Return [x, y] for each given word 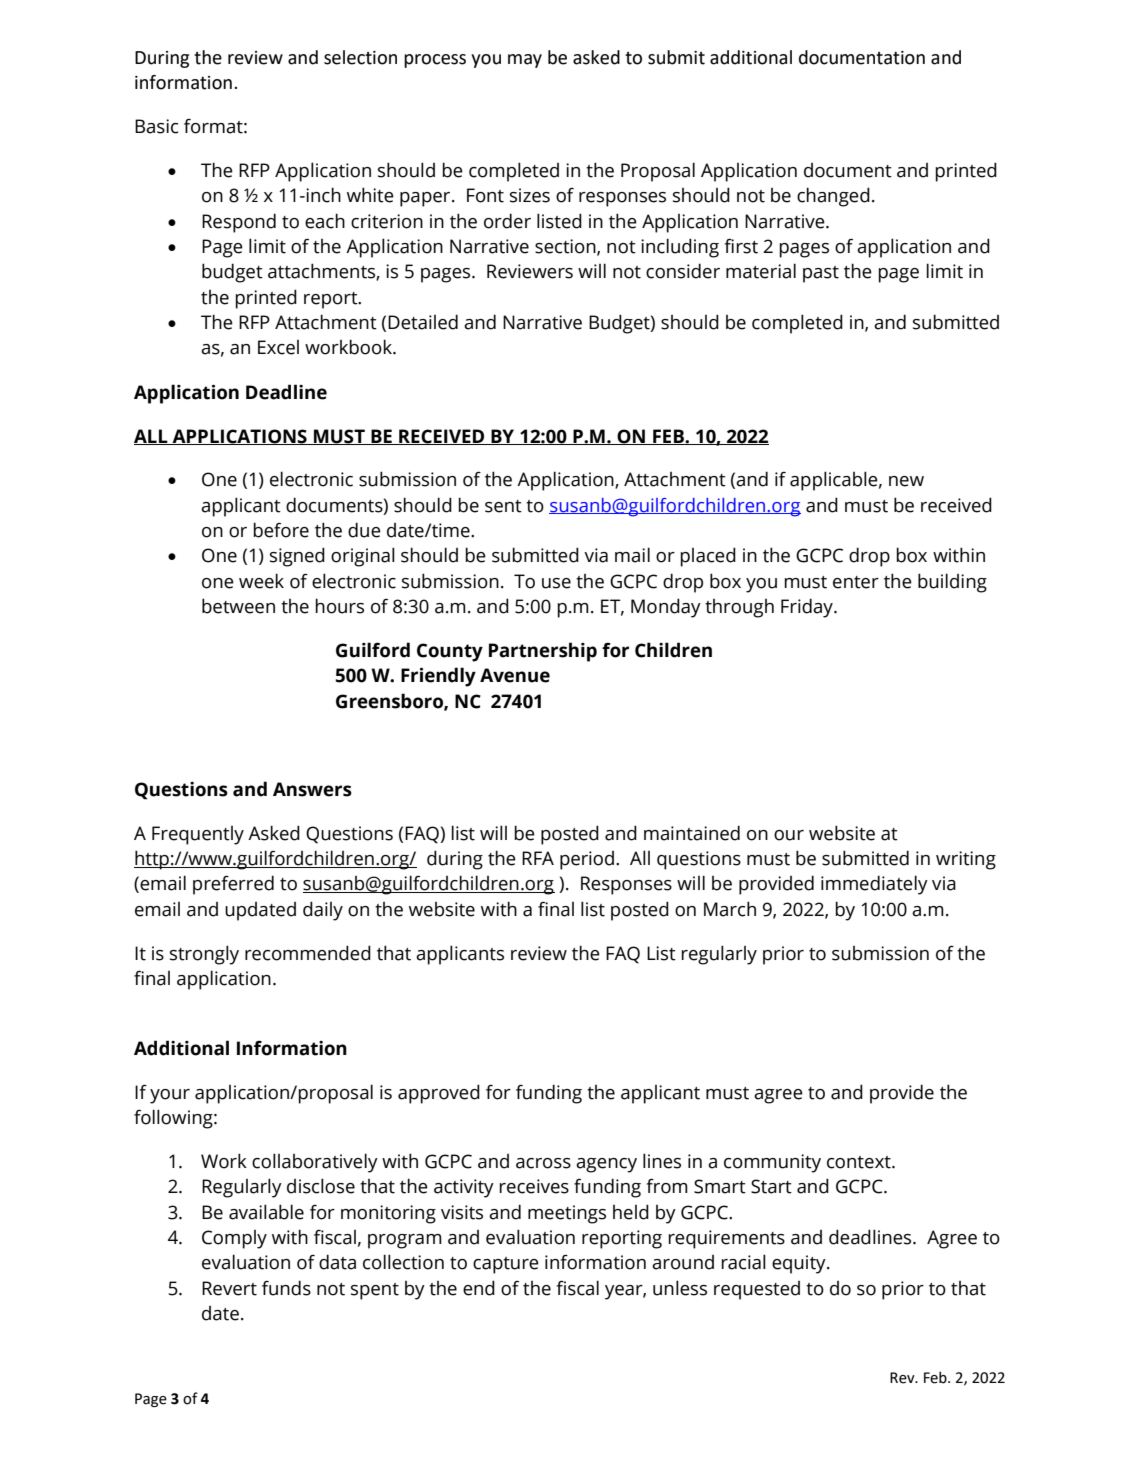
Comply [234, 1239]
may [525, 61]
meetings [567, 1214]
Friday [808, 608]
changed [833, 197]
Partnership [543, 652]
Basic [156, 126]
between [238, 606]
